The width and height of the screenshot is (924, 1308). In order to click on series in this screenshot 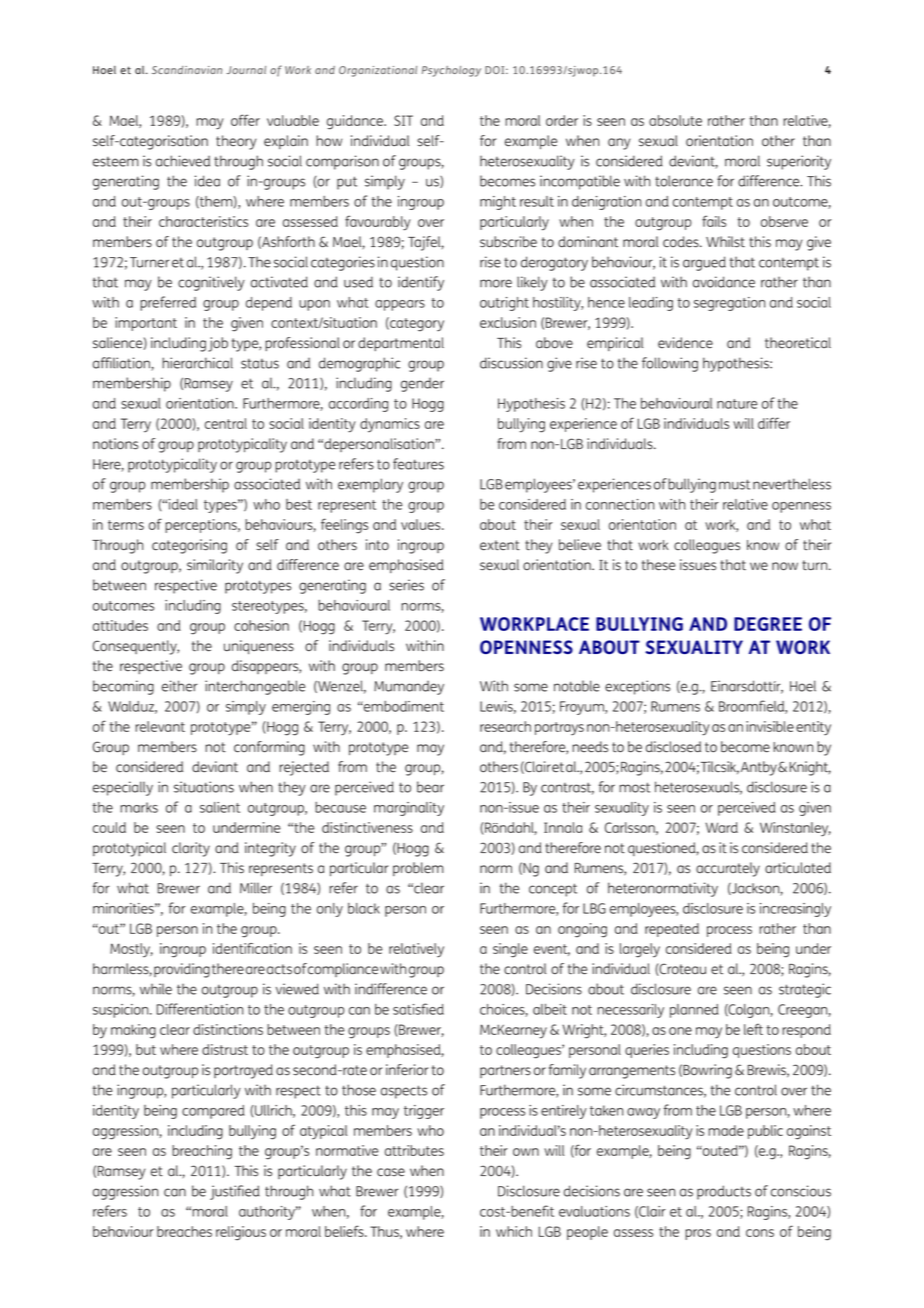, I will do `click(406, 585)`.
